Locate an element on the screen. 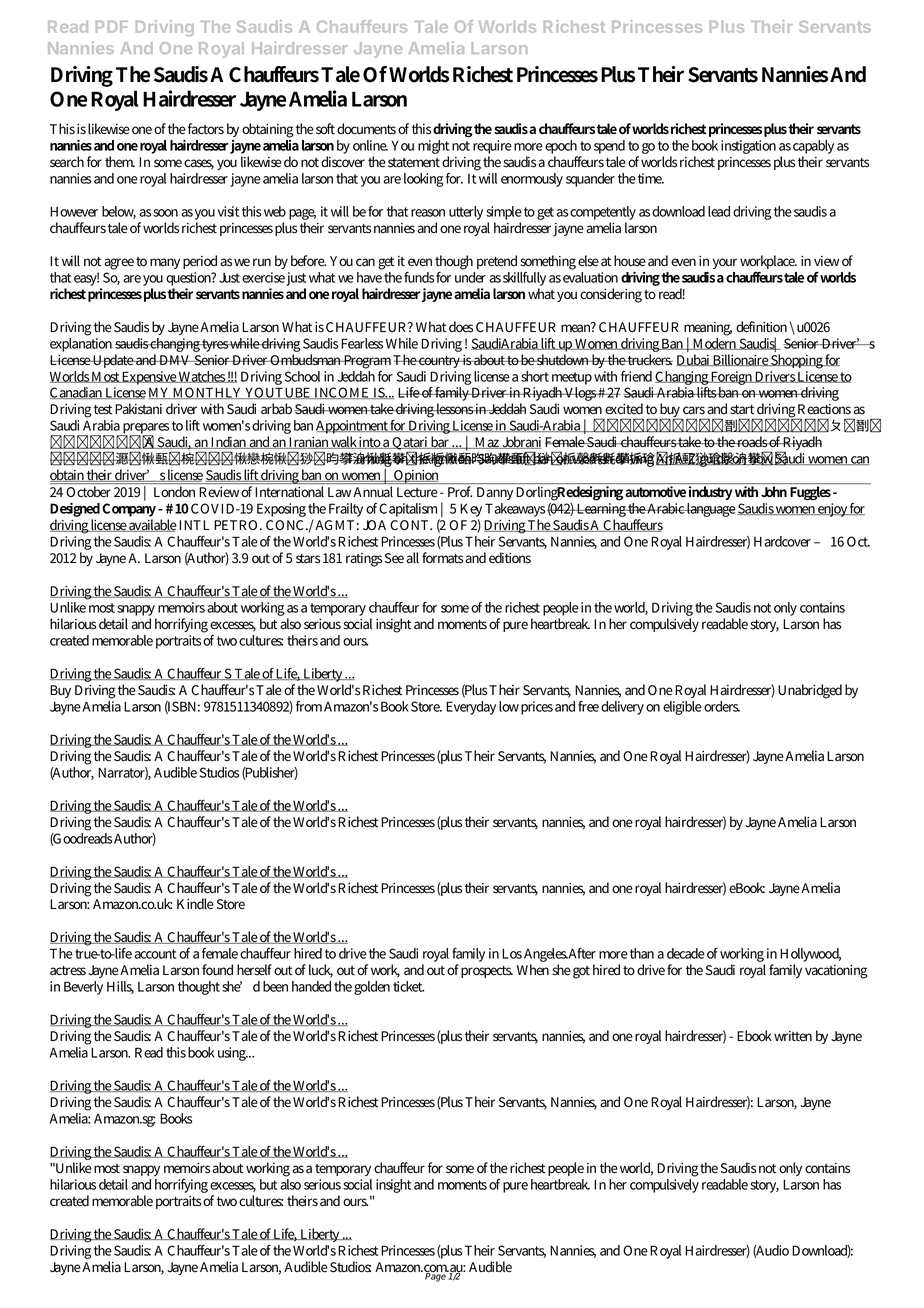 This screenshot has height=1308, width=924. ticket is located at coordinates (408, 986).
